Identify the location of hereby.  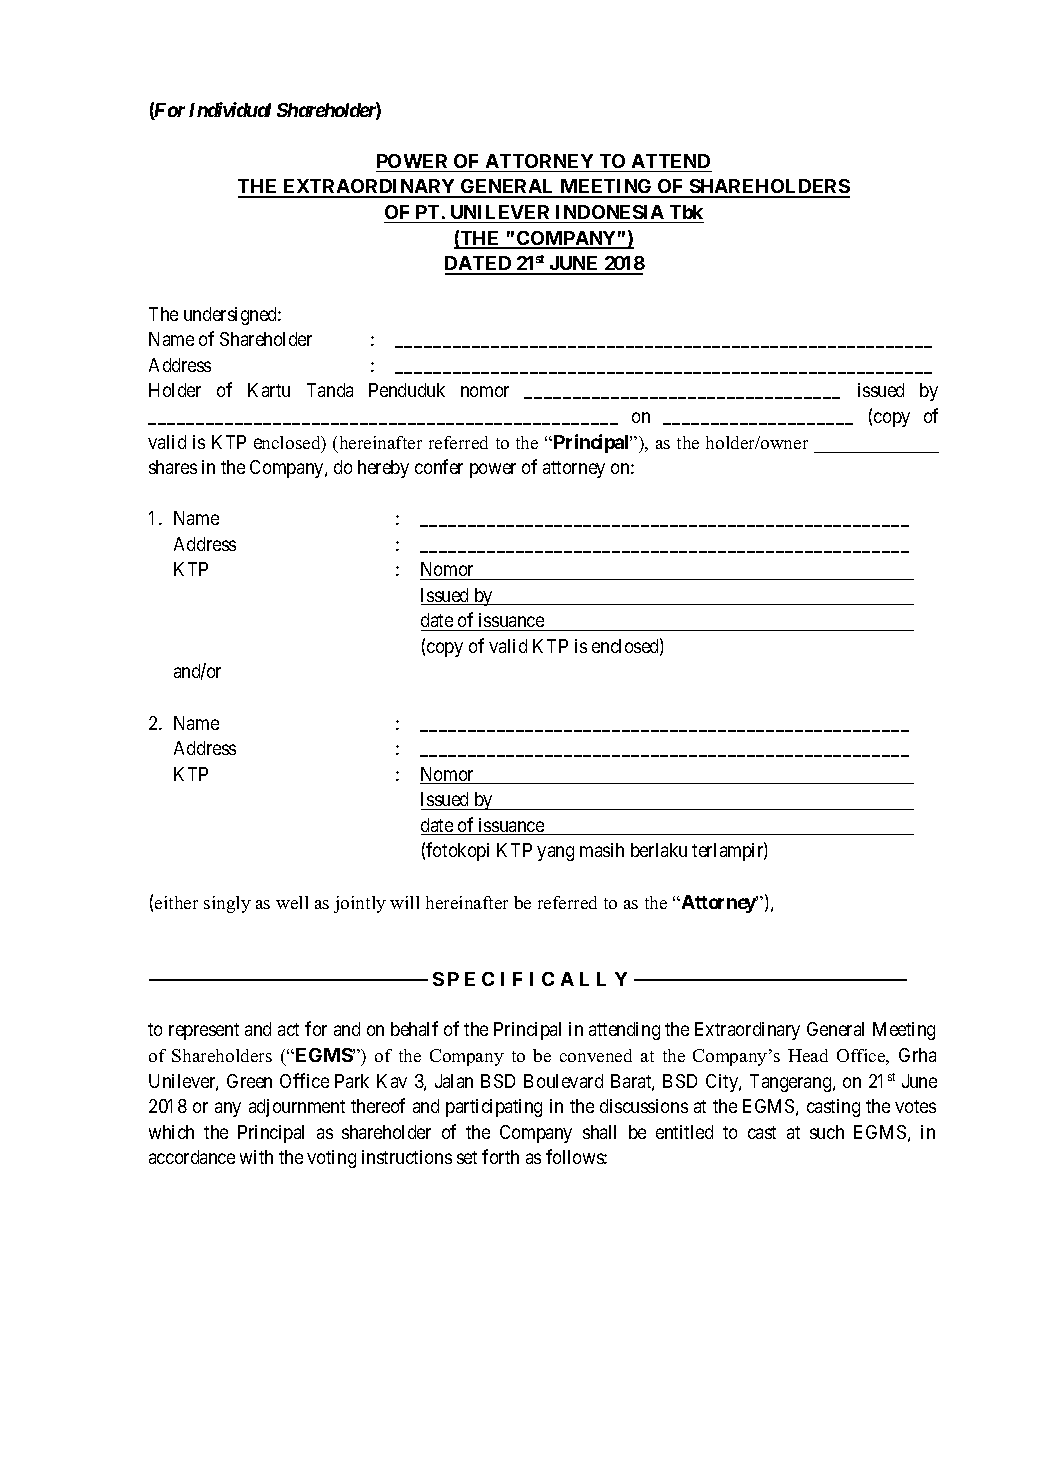
(383, 469).
